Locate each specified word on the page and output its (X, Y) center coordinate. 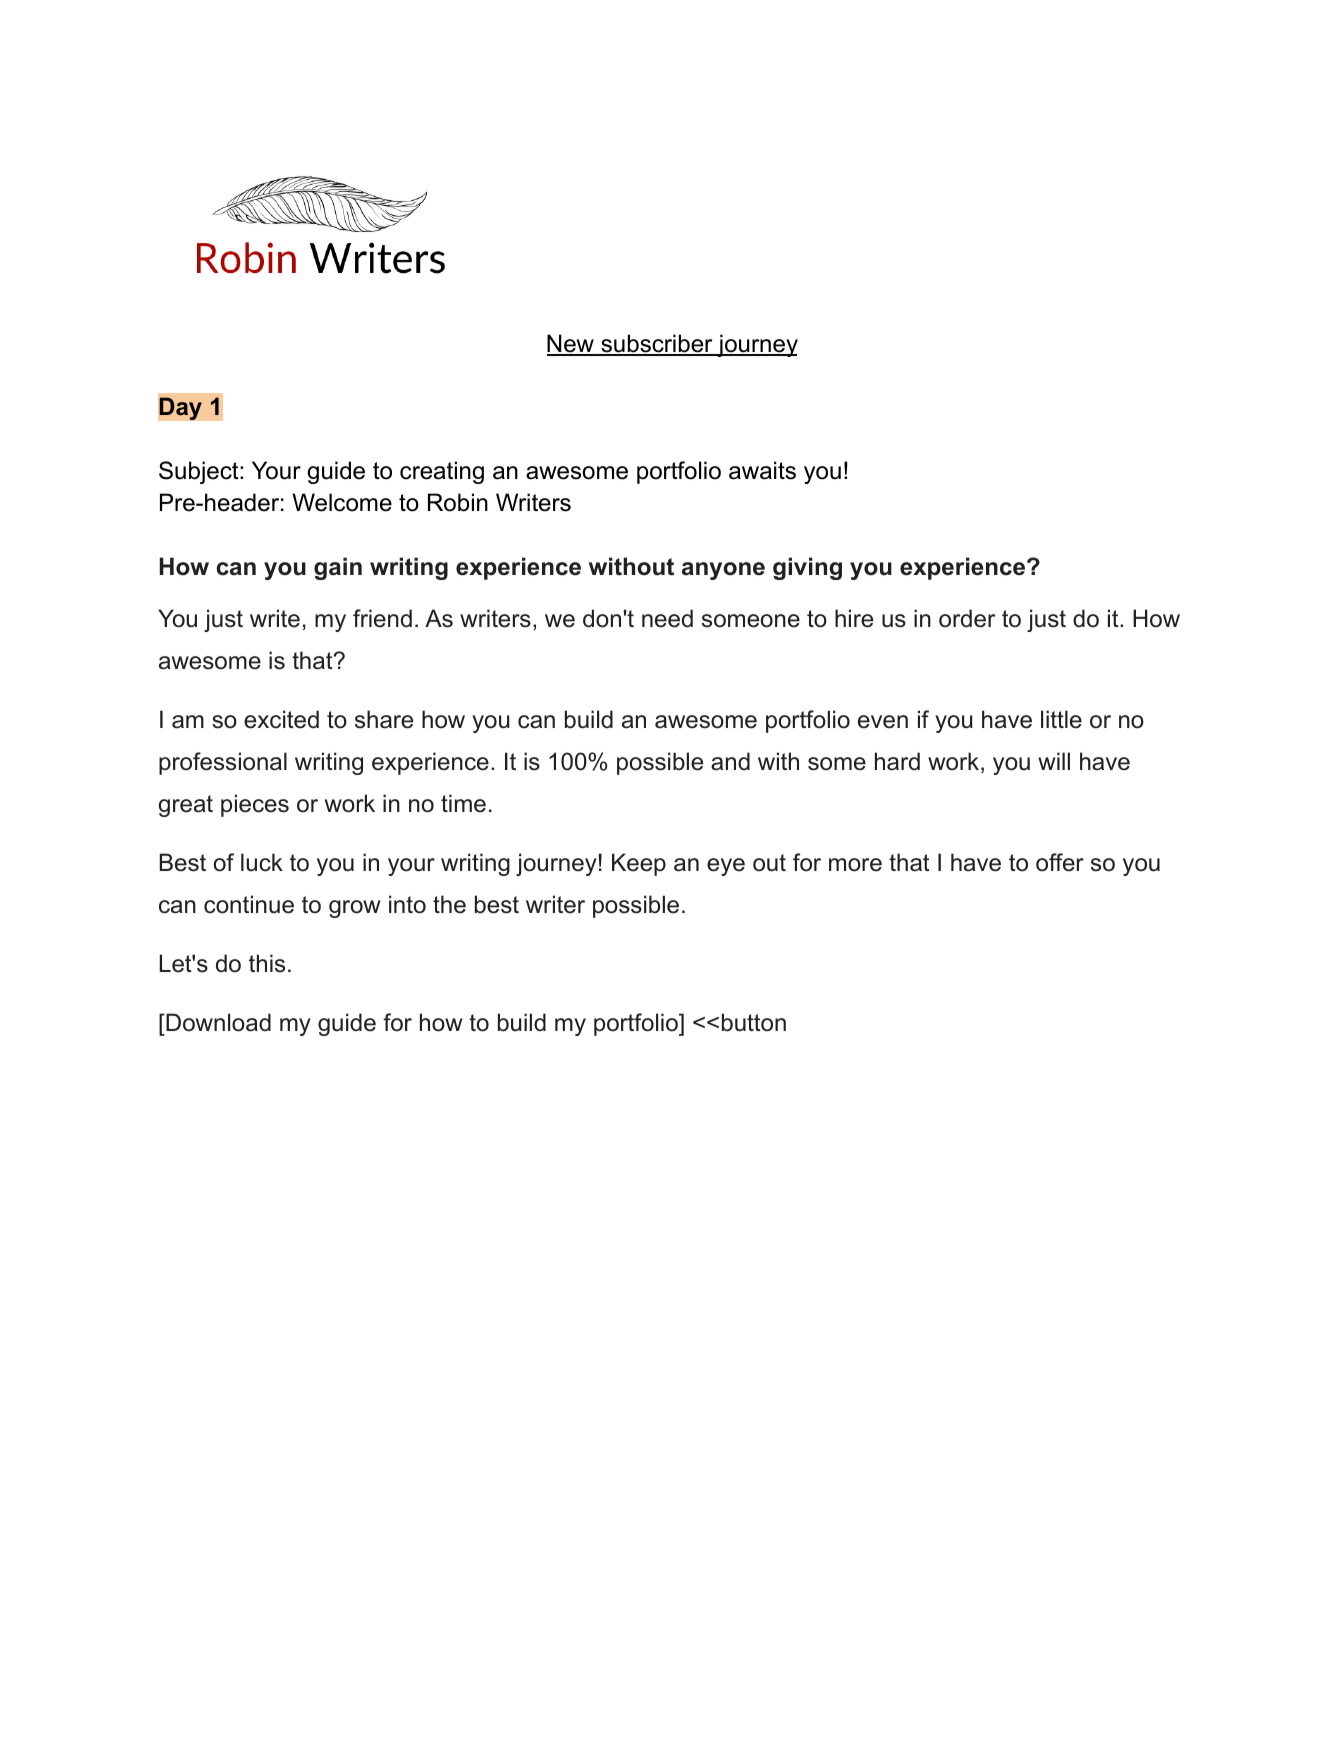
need (667, 618)
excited (281, 719)
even (883, 722)
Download (217, 1022)
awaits (762, 470)
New (571, 344)
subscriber (657, 344)
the (449, 904)
